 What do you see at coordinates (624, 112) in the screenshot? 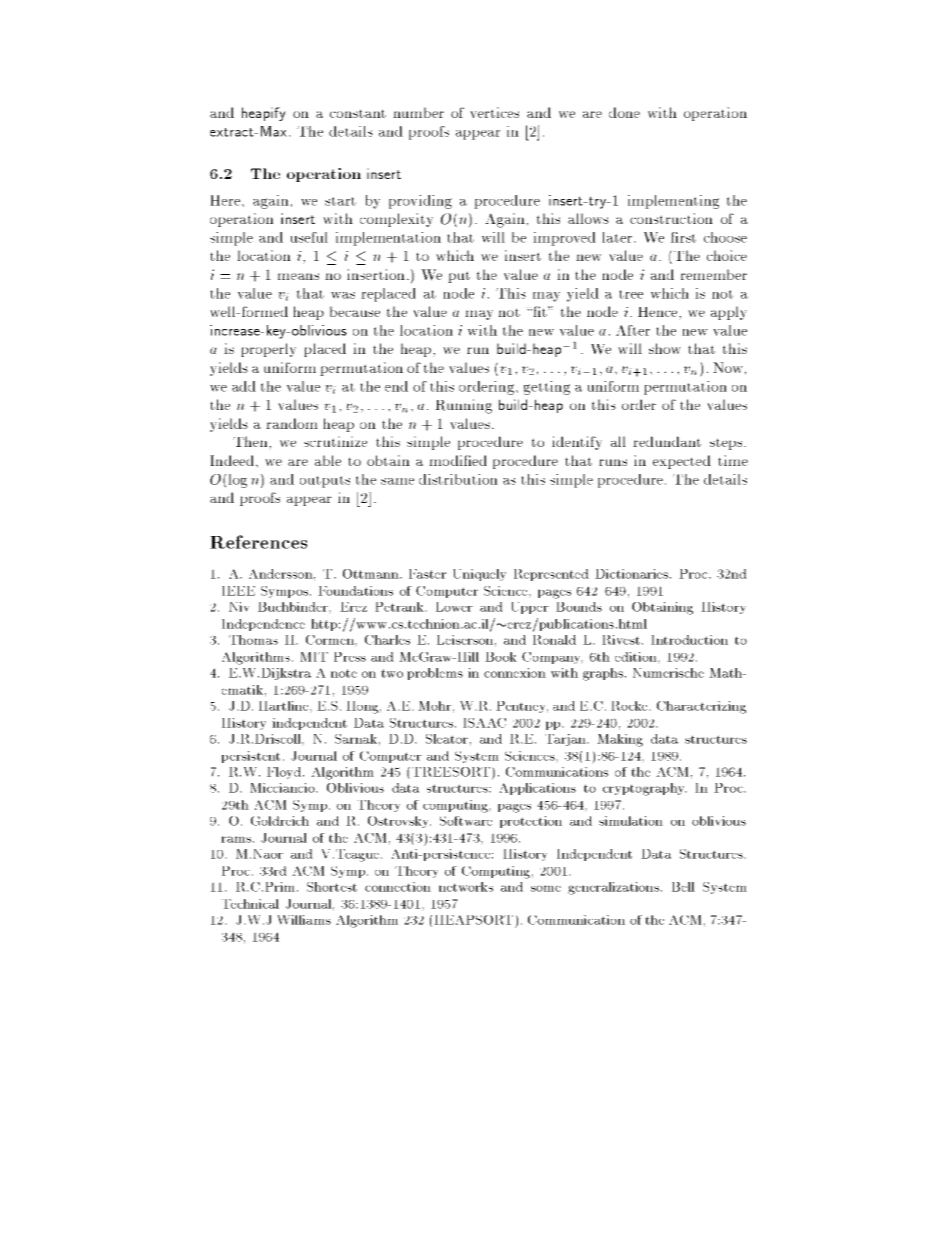
I see `done` at bounding box center [624, 112].
